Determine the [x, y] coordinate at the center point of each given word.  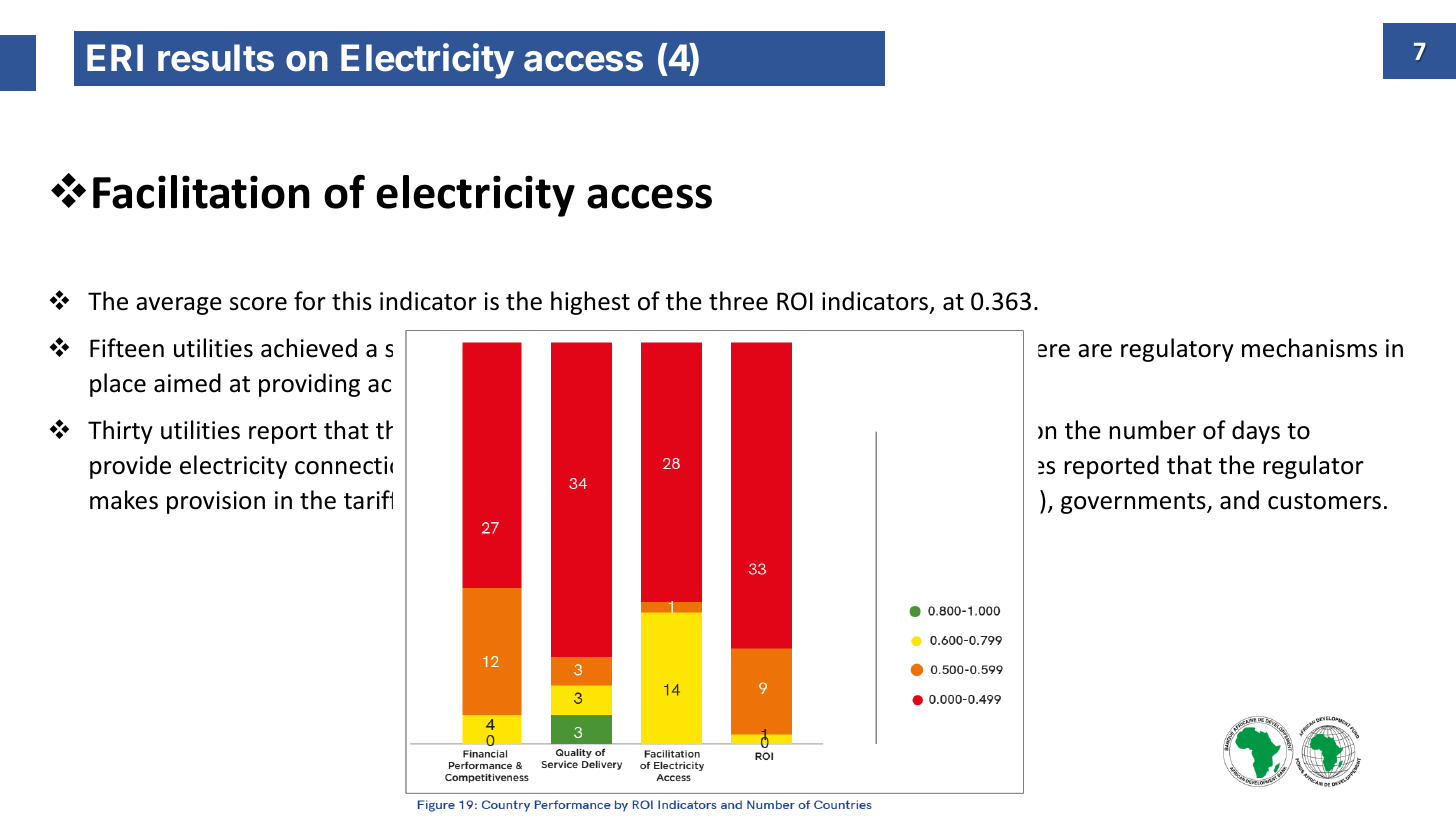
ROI [795, 301]
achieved [309, 348]
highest [590, 303]
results [216, 58]
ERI [115, 57]
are [1095, 351]
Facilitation [201, 192]
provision [216, 502]
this [352, 301]
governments [1134, 503]
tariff [368, 500]
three [738, 301]
